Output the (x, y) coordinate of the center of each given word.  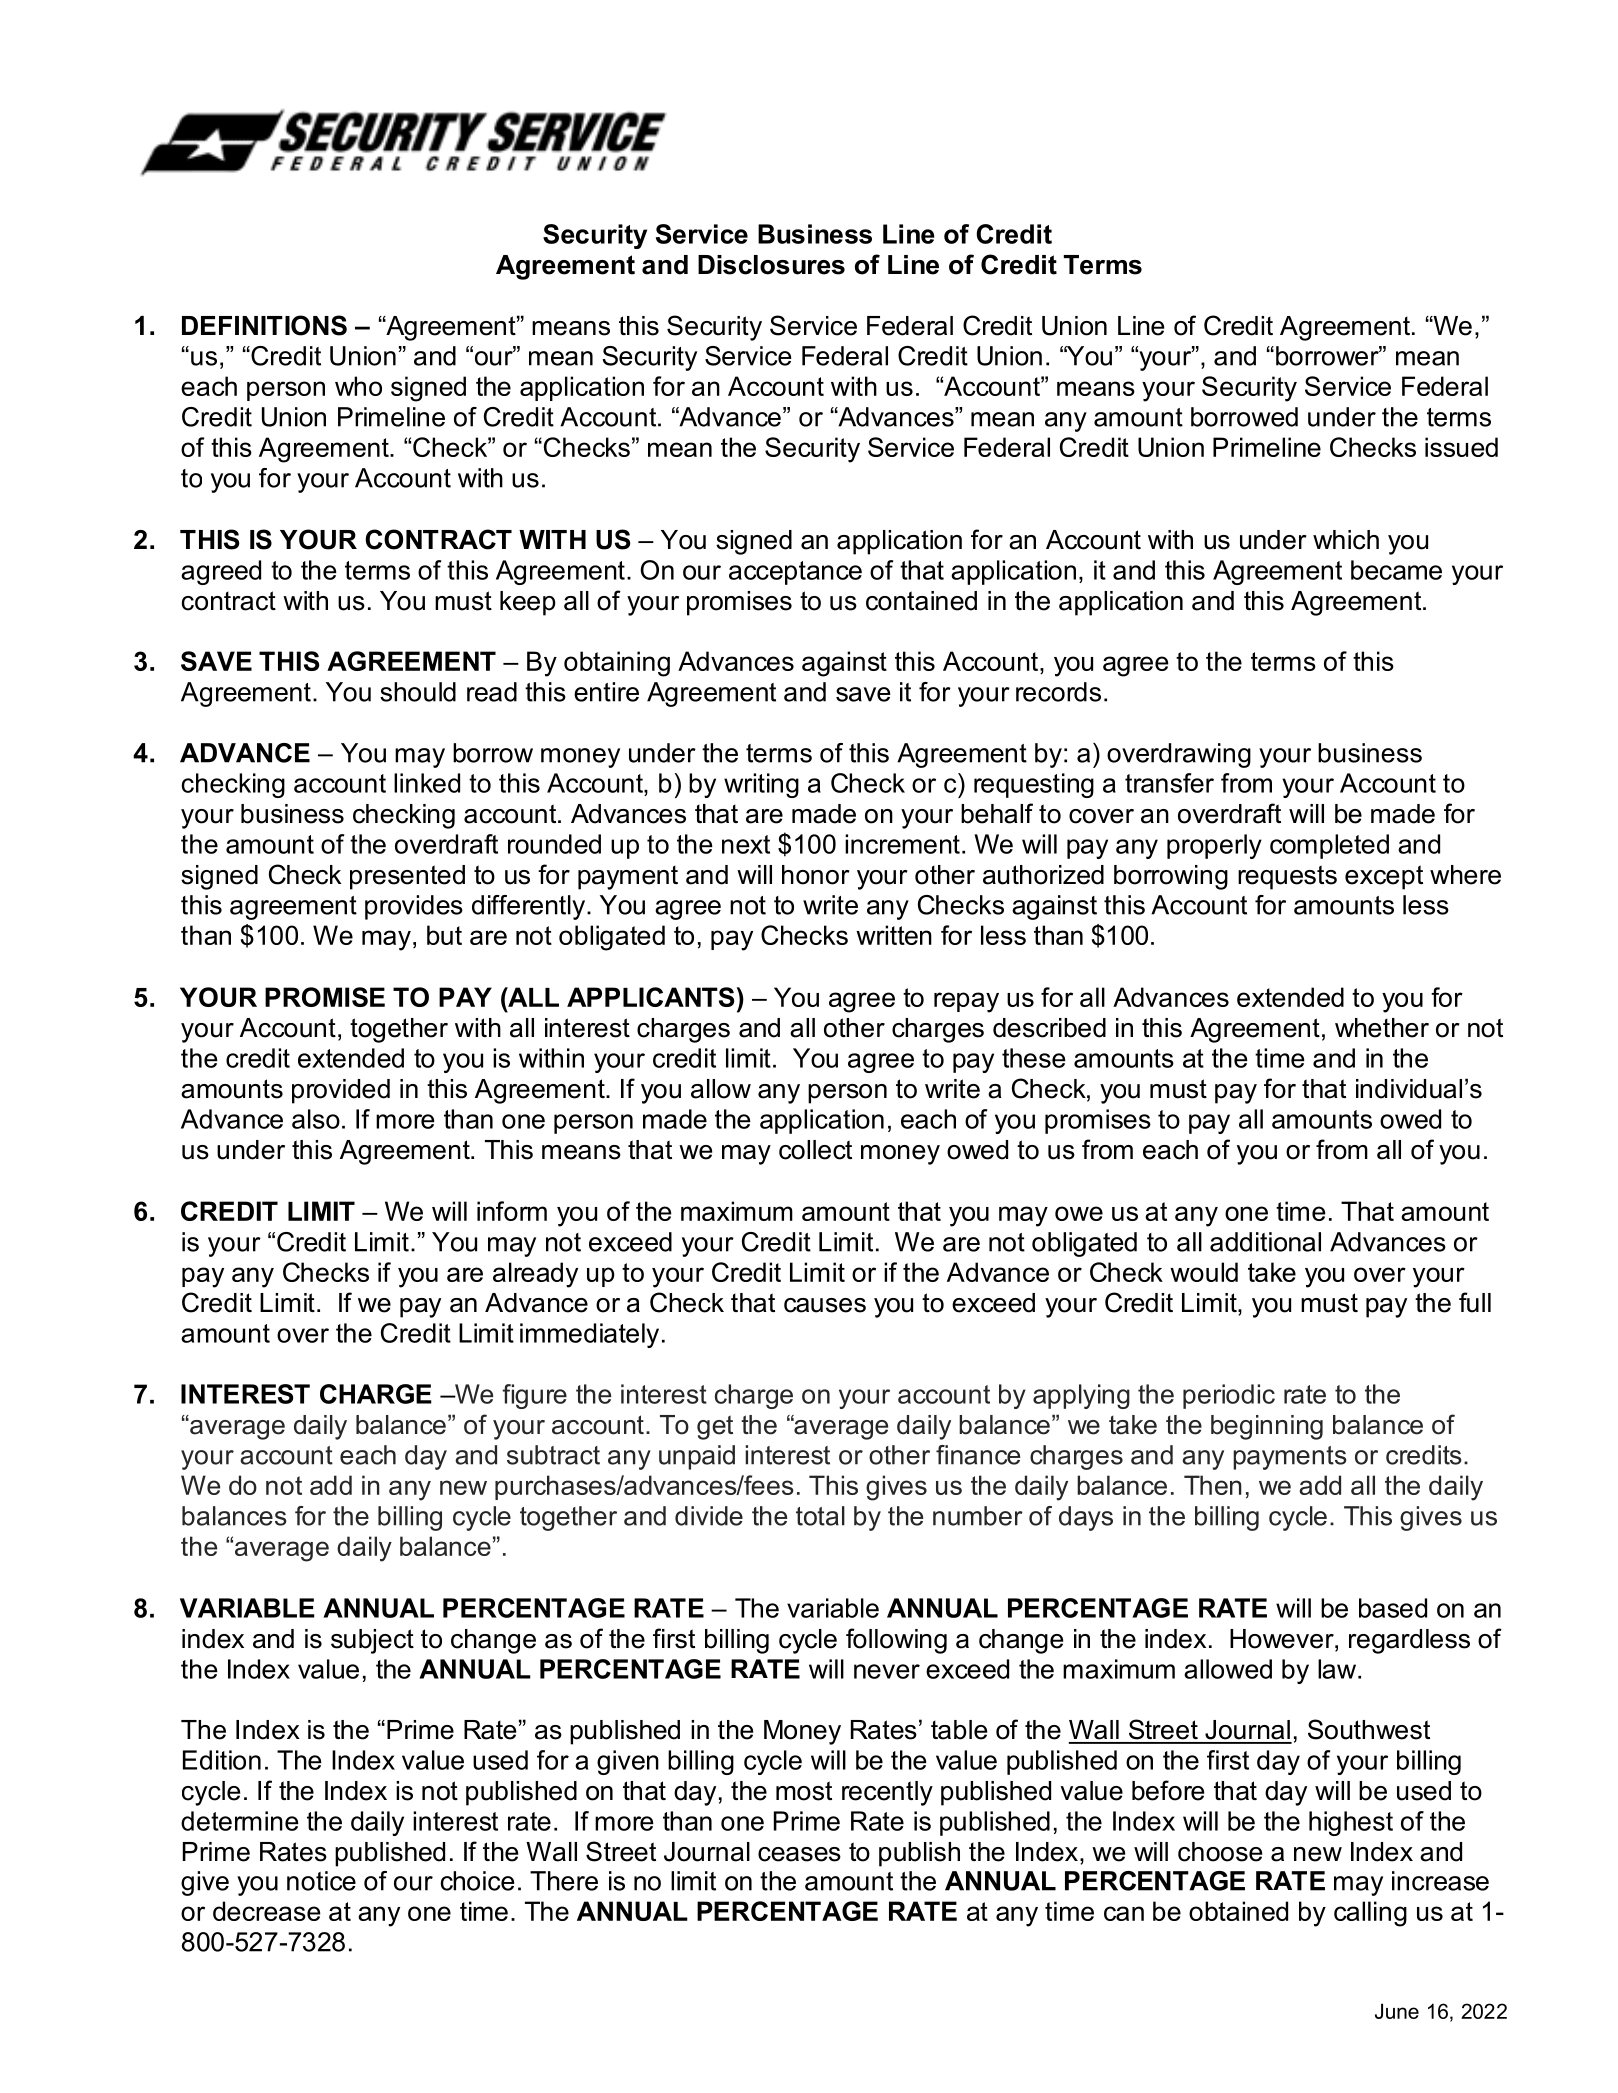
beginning (1267, 1427)
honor (816, 875)
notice (321, 1881)
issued (1461, 447)
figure (534, 1396)
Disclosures (771, 265)
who (358, 386)
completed (1329, 846)
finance (978, 1455)
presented (407, 877)
